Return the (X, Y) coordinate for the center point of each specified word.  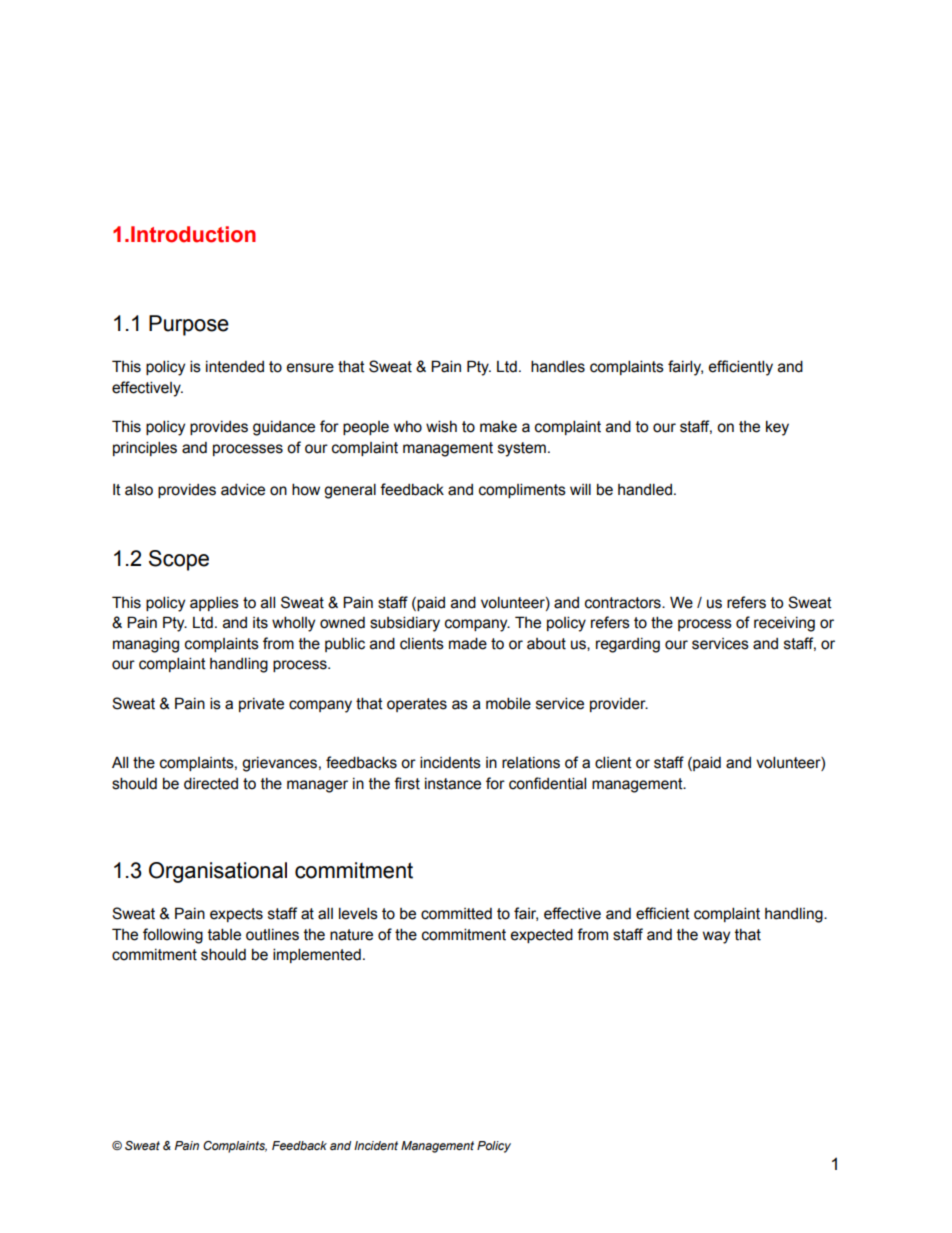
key (777, 428)
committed (456, 914)
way (716, 937)
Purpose (189, 325)
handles (558, 366)
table (224, 934)
